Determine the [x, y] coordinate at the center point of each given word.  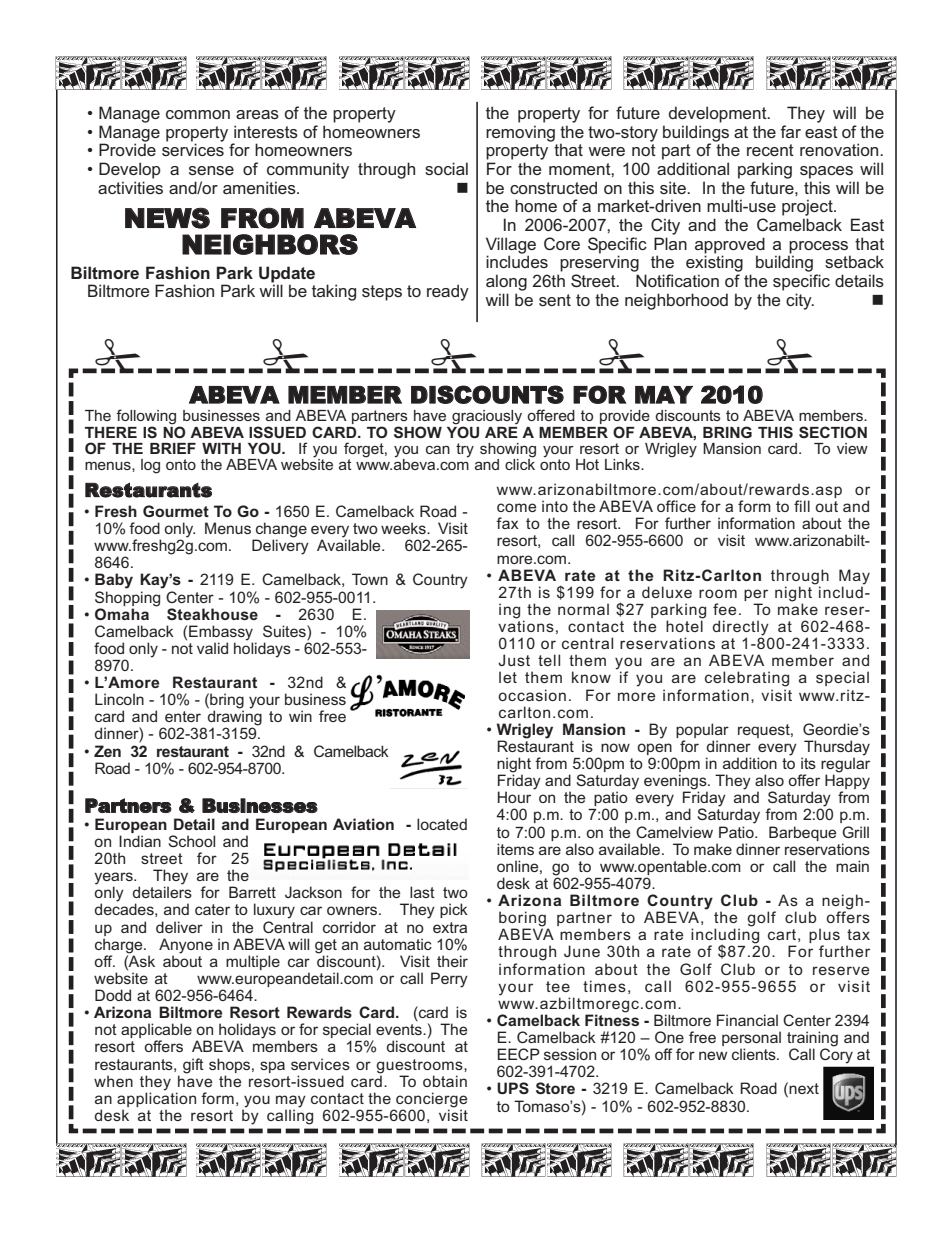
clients [755, 1054]
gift [193, 1066]
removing [520, 133]
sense [211, 170]
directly [742, 629]
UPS [513, 1088]
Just [514, 660]
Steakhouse [212, 614]
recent [770, 150]
